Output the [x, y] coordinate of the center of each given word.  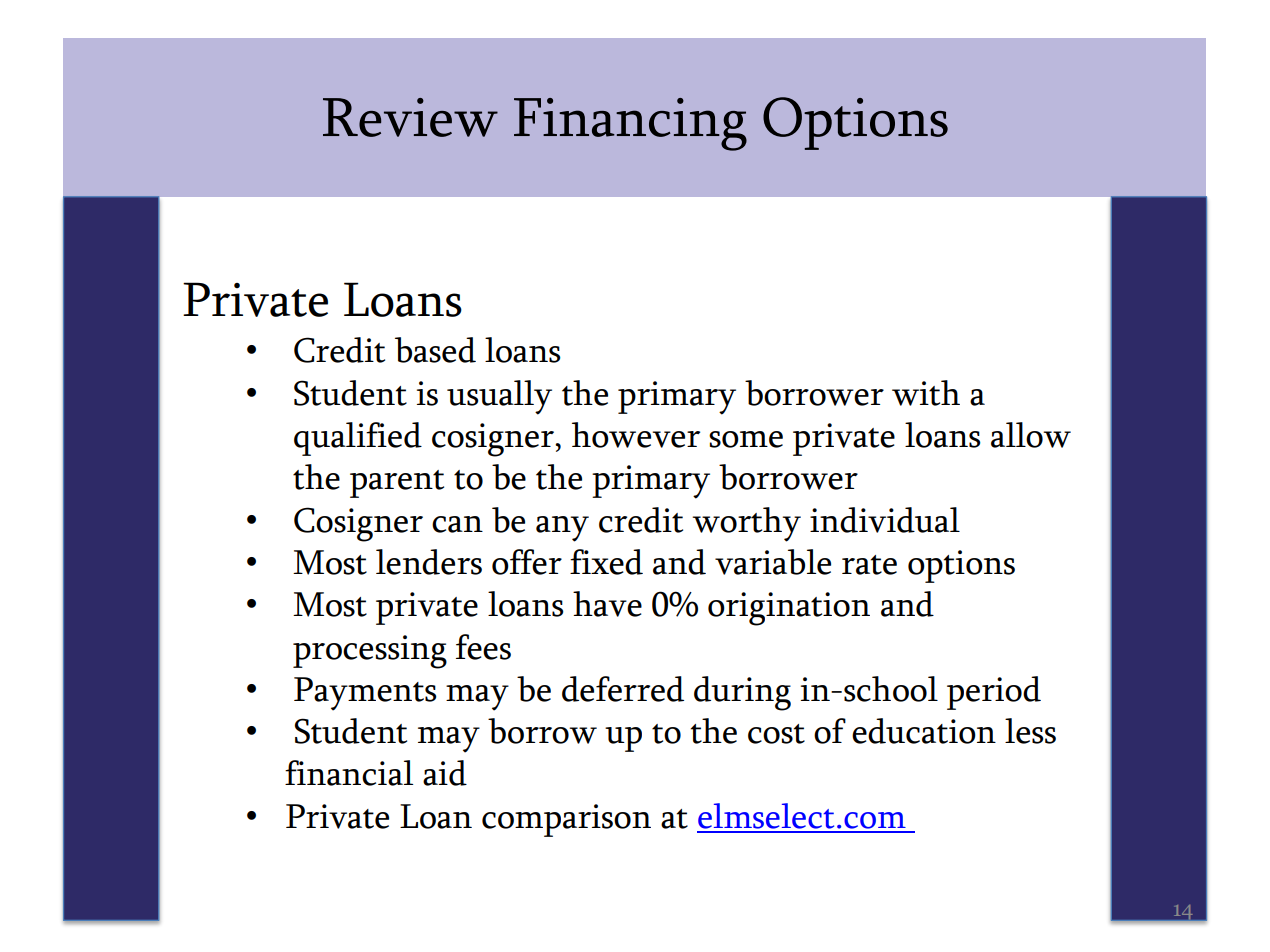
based [435, 350]
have [607, 604]
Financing [630, 124]
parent [397, 484]
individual [885, 520]
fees [483, 647]
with [926, 393]
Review [410, 117]
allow [1031, 435]
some [746, 439]
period [994, 693]
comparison [566, 820]
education [924, 731]
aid [445, 773]
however [636, 435]
